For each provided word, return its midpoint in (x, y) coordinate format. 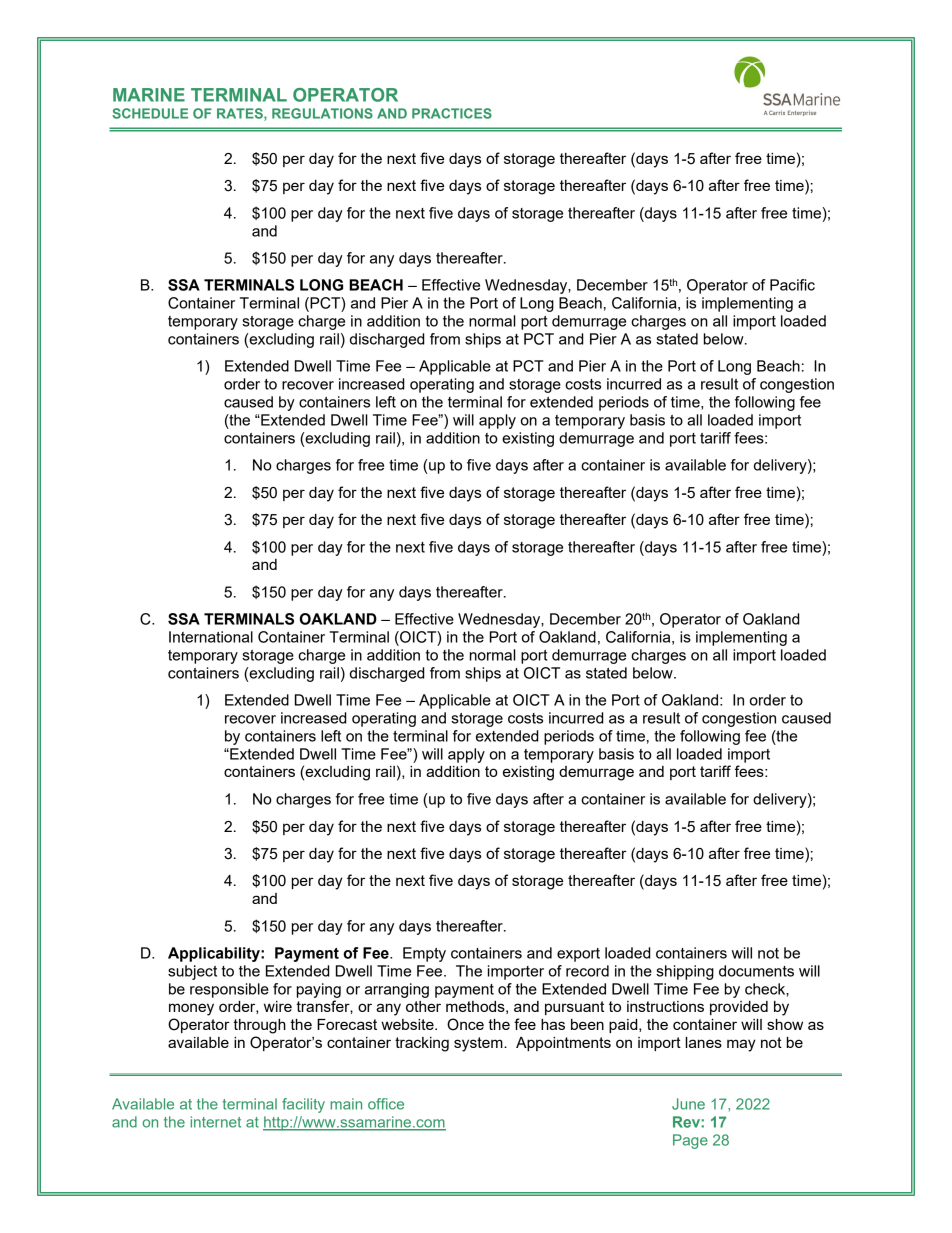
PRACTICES (452, 113)
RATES (241, 114)
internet (215, 1122)
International (211, 637)
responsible (229, 990)
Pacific (792, 285)
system (479, 1044)
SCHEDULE (150, 113)
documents (756, 971)
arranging (397, 990)
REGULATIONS (322, 113)
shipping (685, 972)
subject (192, 972)
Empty (424, 954)
